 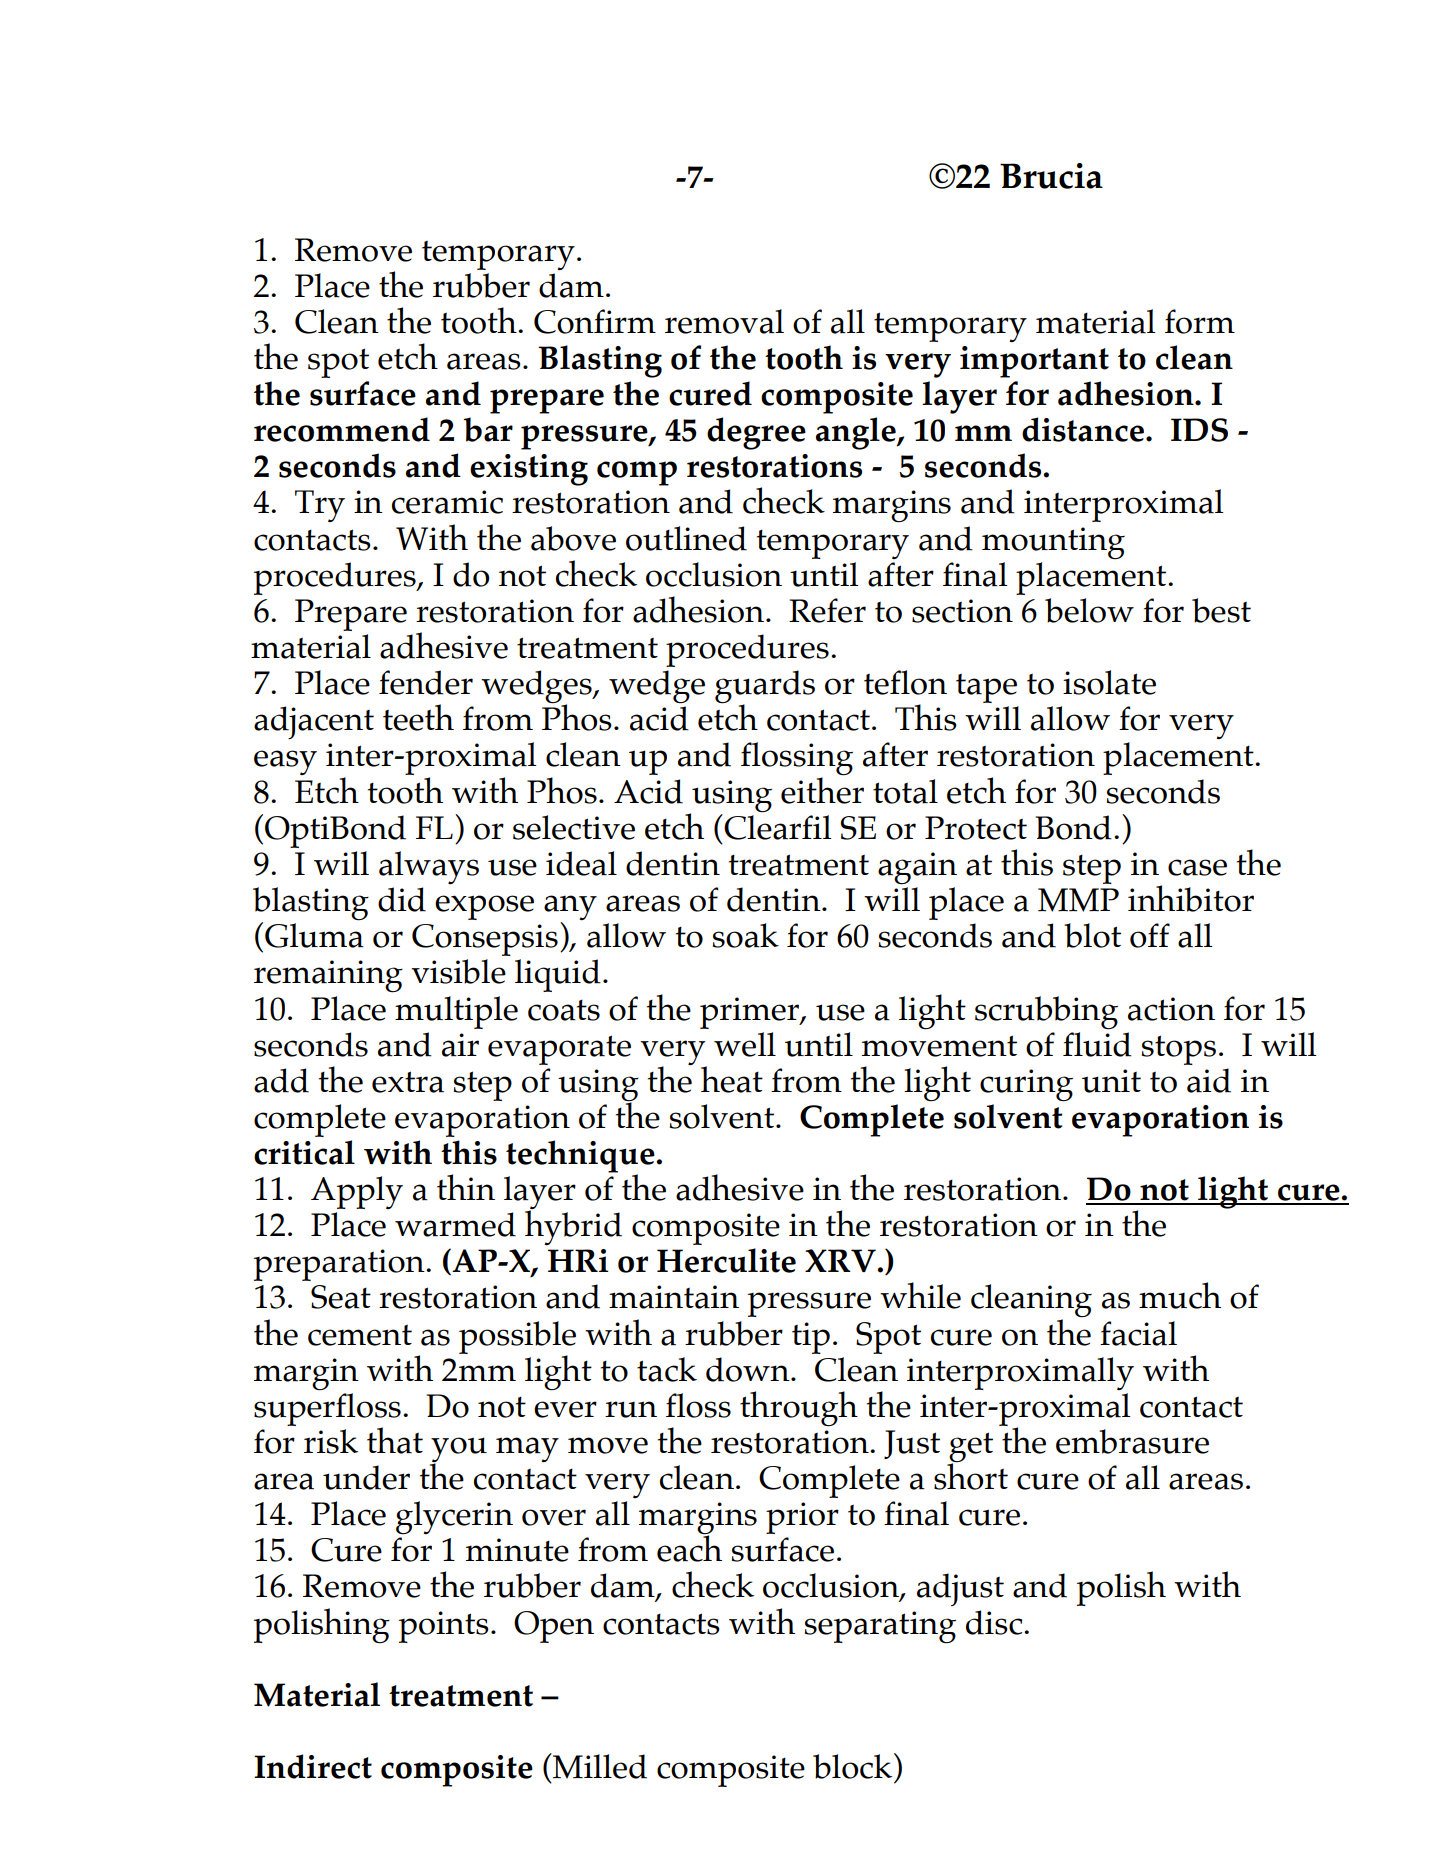 What do you see at coordinates (745, 1044) in the screenshot?
I see `well` at bounding box center [745, 1044].
